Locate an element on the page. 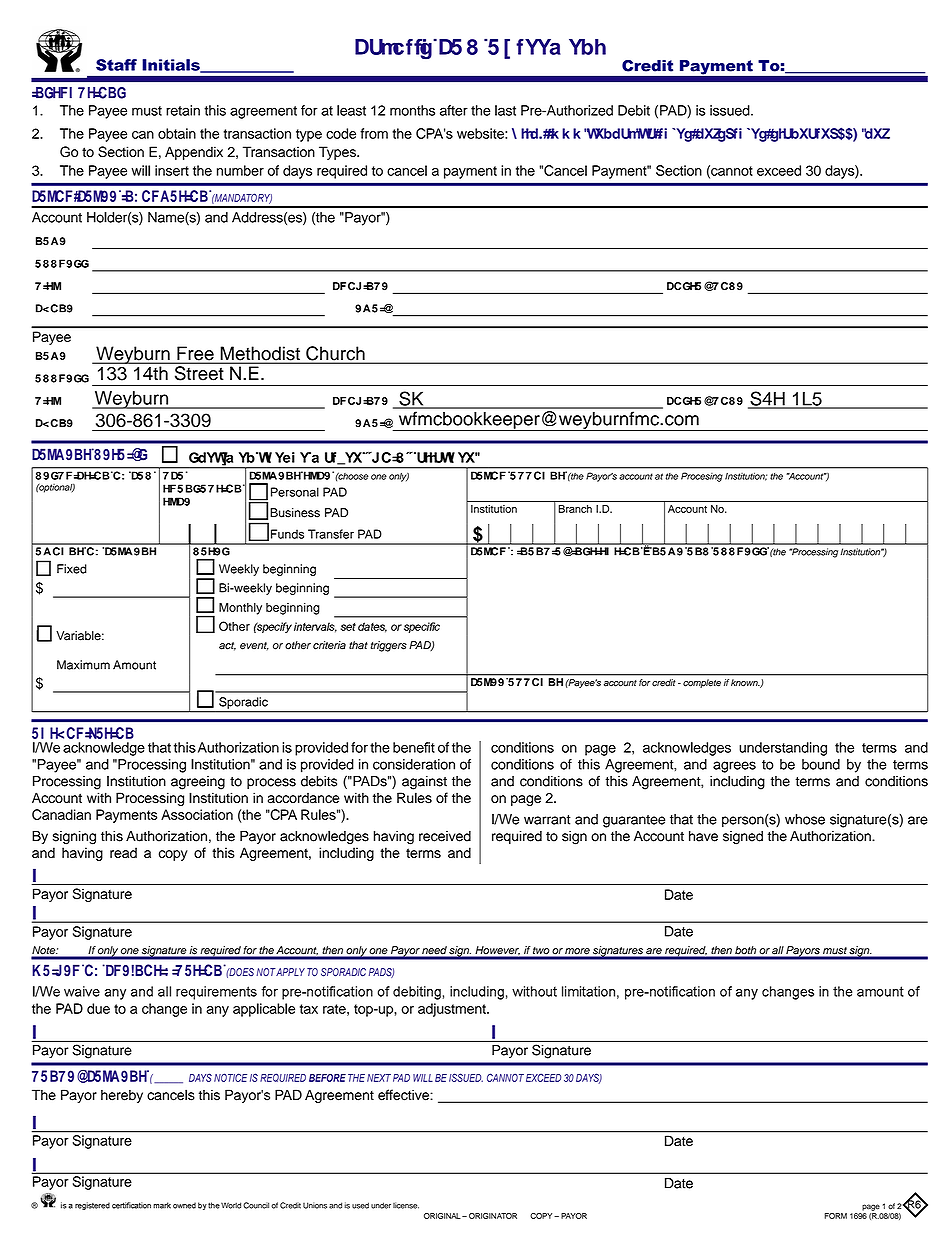 Image resolution: width=952 pixels, height=1233 pixels. received is located at coordinates (445, 836).
